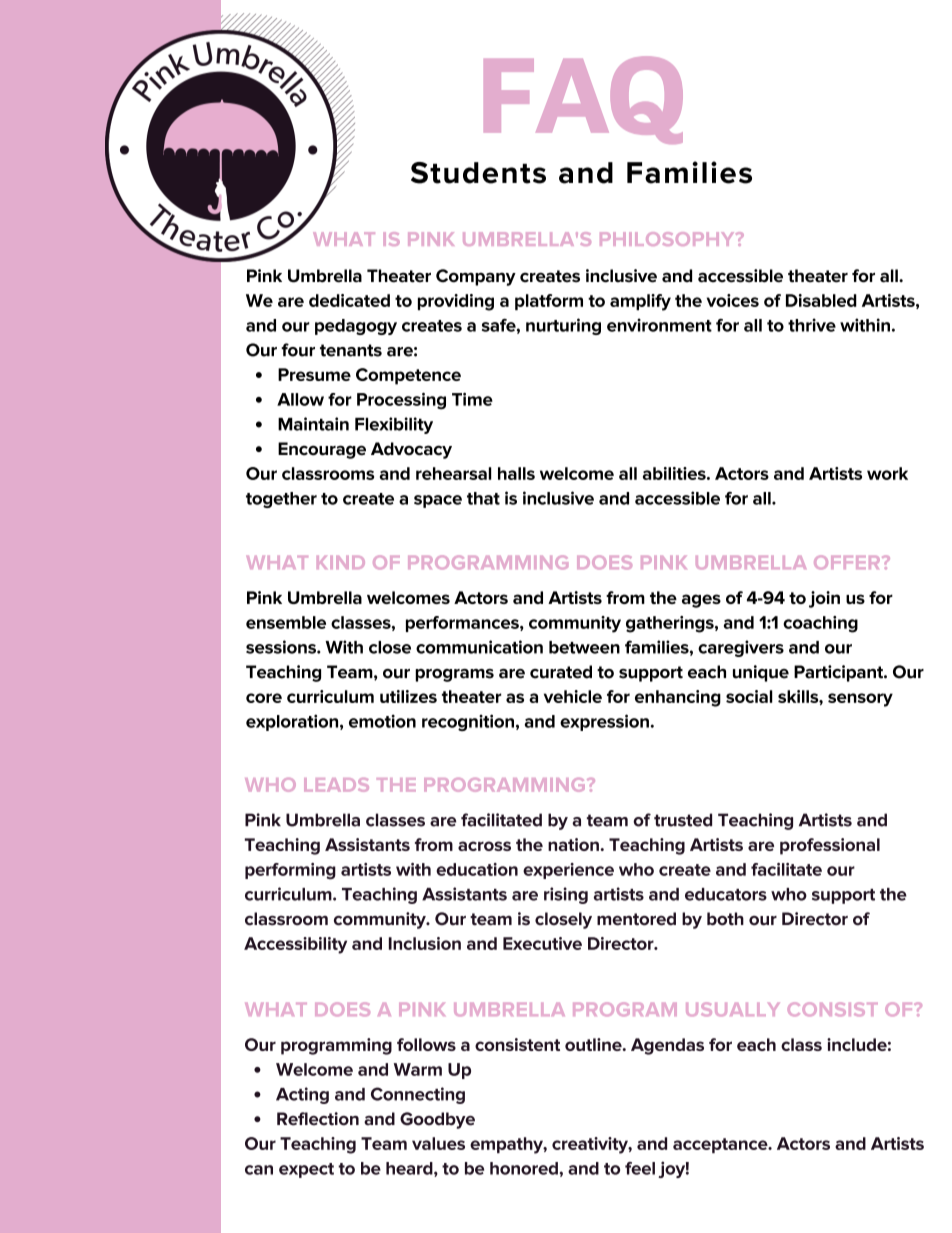  What do you see at coordinates (584, 647) in the document?
I see `between` at bounding box center [584, 647].
